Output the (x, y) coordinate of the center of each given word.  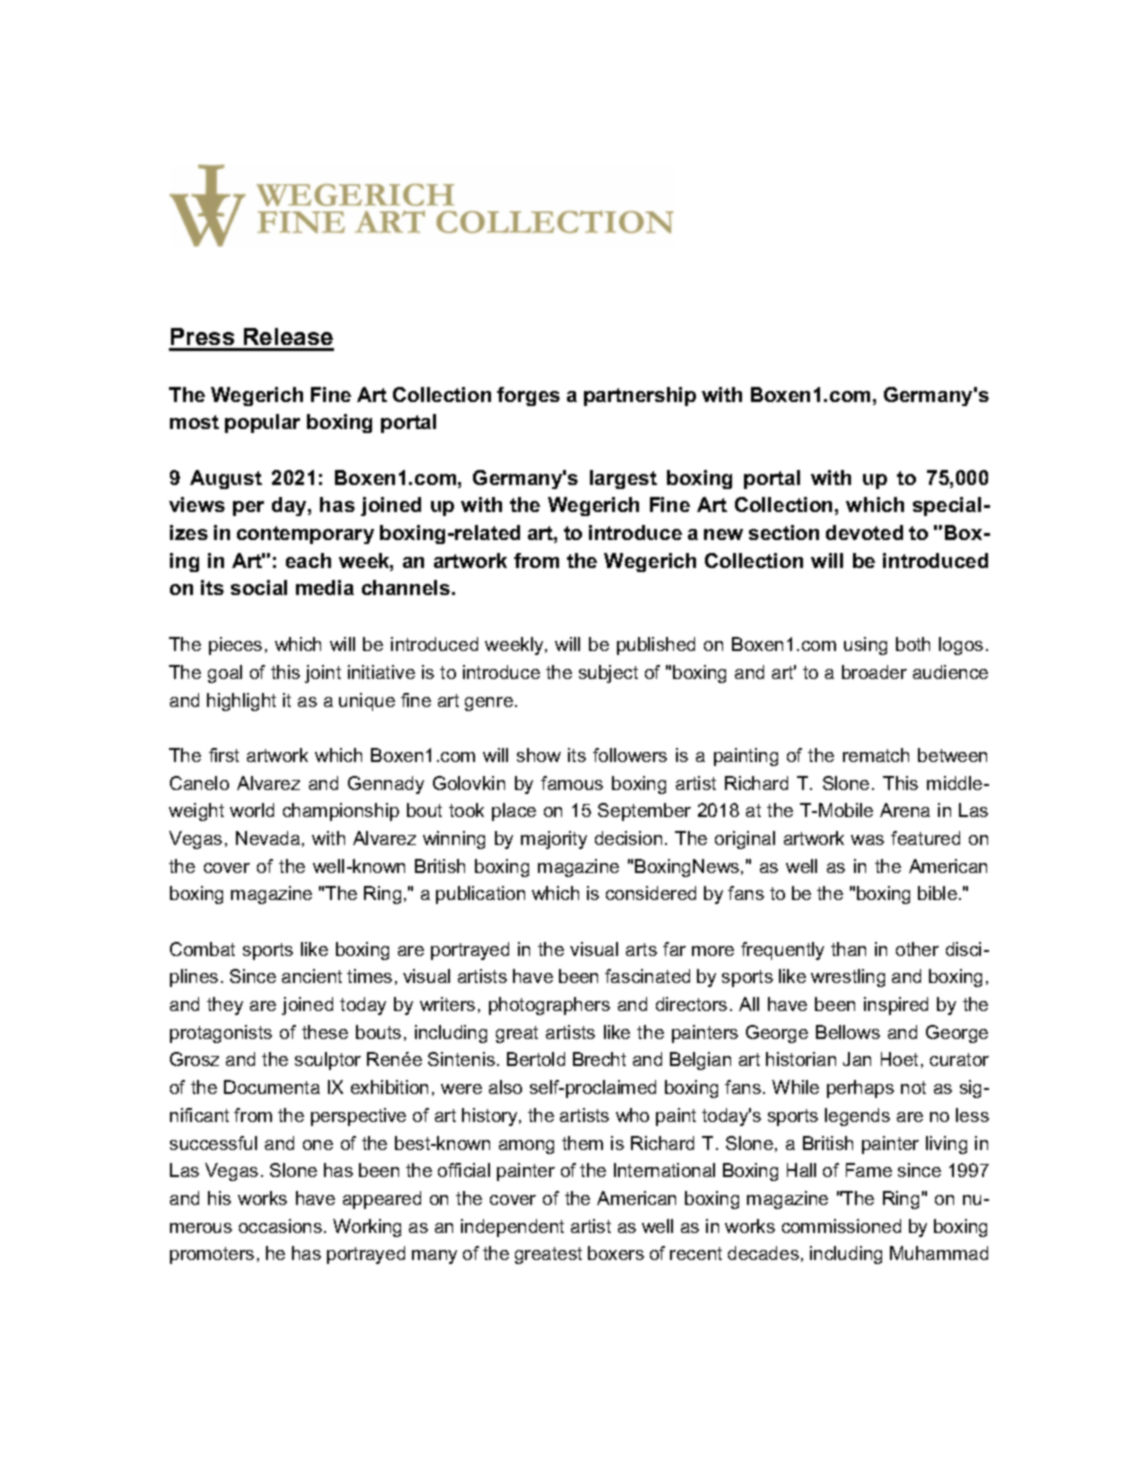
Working (367, 1228)
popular (262, 423)
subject (608, 674)
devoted (864, 532)
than (848, 949)
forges (528, 396)
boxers (616, 1253)
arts (641, 949)
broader (874, 672)
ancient (312, 976)
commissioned (841, 1226)
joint (323, 674)
